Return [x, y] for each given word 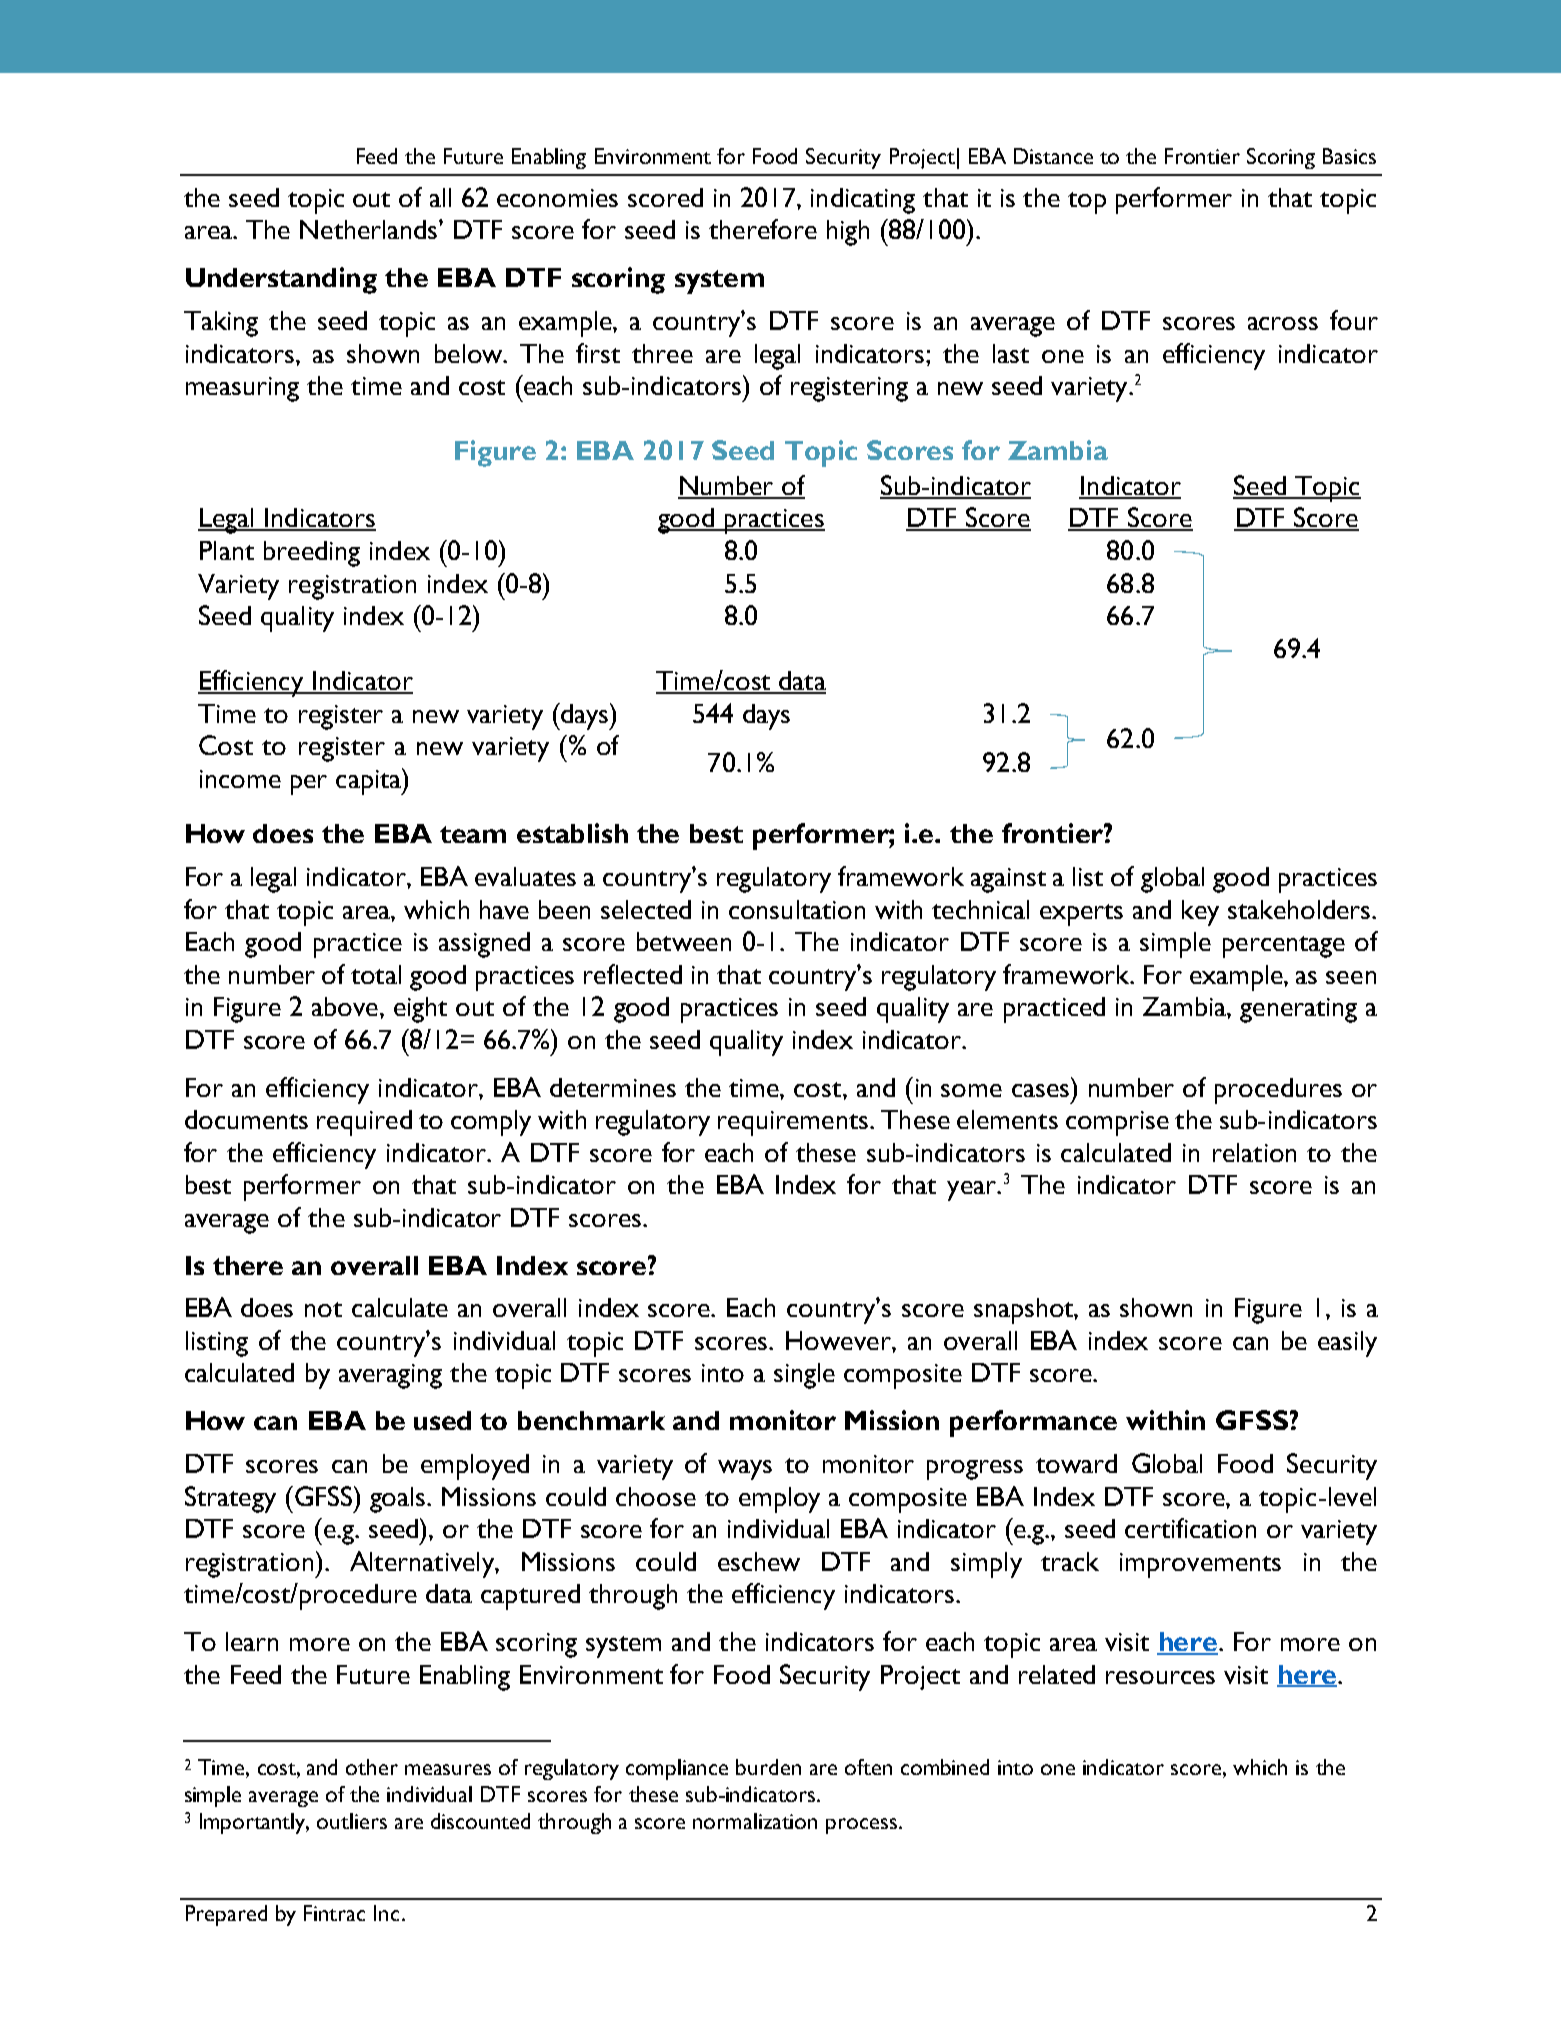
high [848, 233]
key [1200, 913]
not [323, 1309]
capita [369, 781]
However [839, 1340]
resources [1160, 1677]
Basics [1349, 156]
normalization [755, 1821]
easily [1347, 1344]
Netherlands [370, 229]
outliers [352, 1821]
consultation [797, 909]
